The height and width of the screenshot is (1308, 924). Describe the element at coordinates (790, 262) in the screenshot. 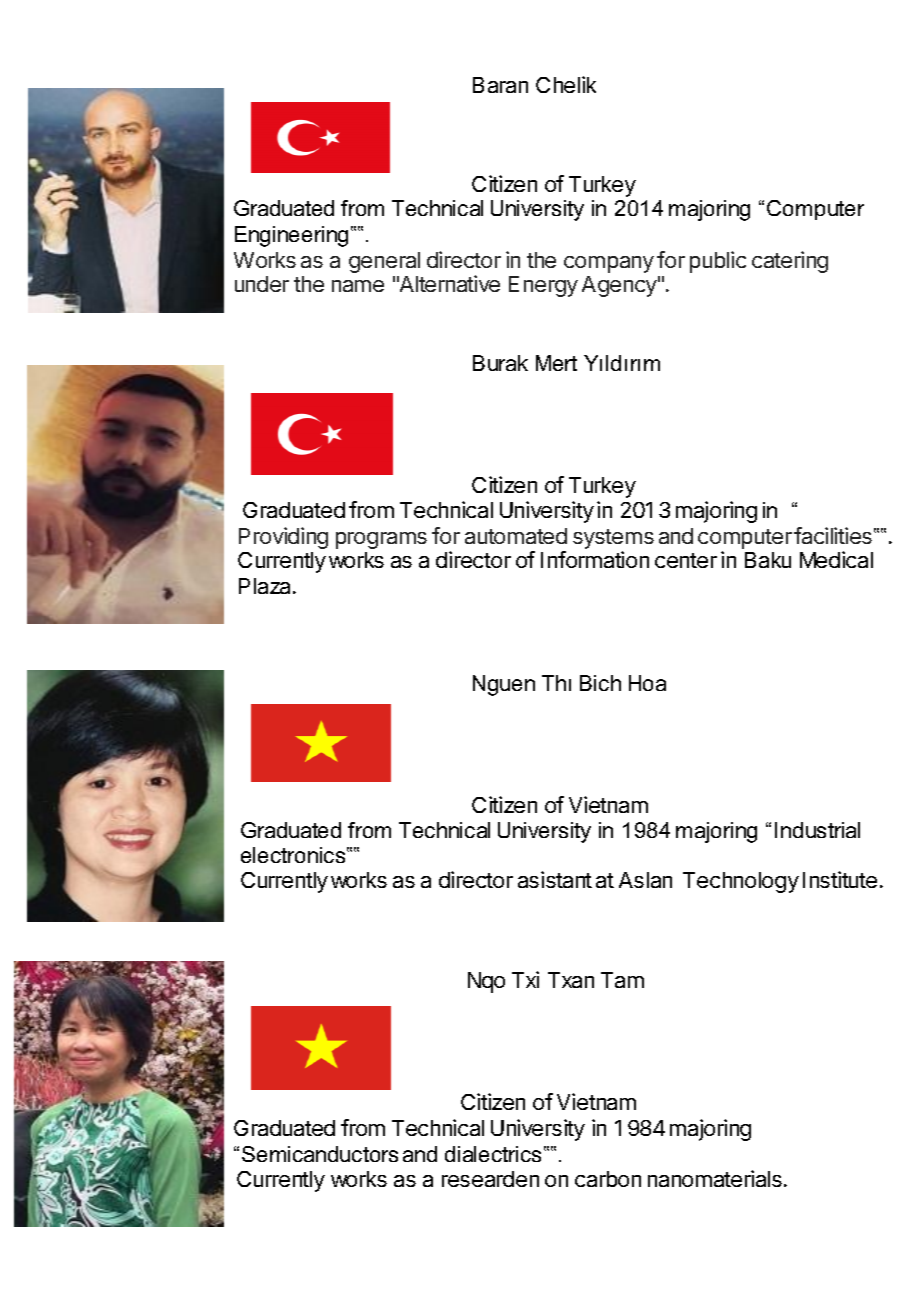

I see `catering` at that location.
